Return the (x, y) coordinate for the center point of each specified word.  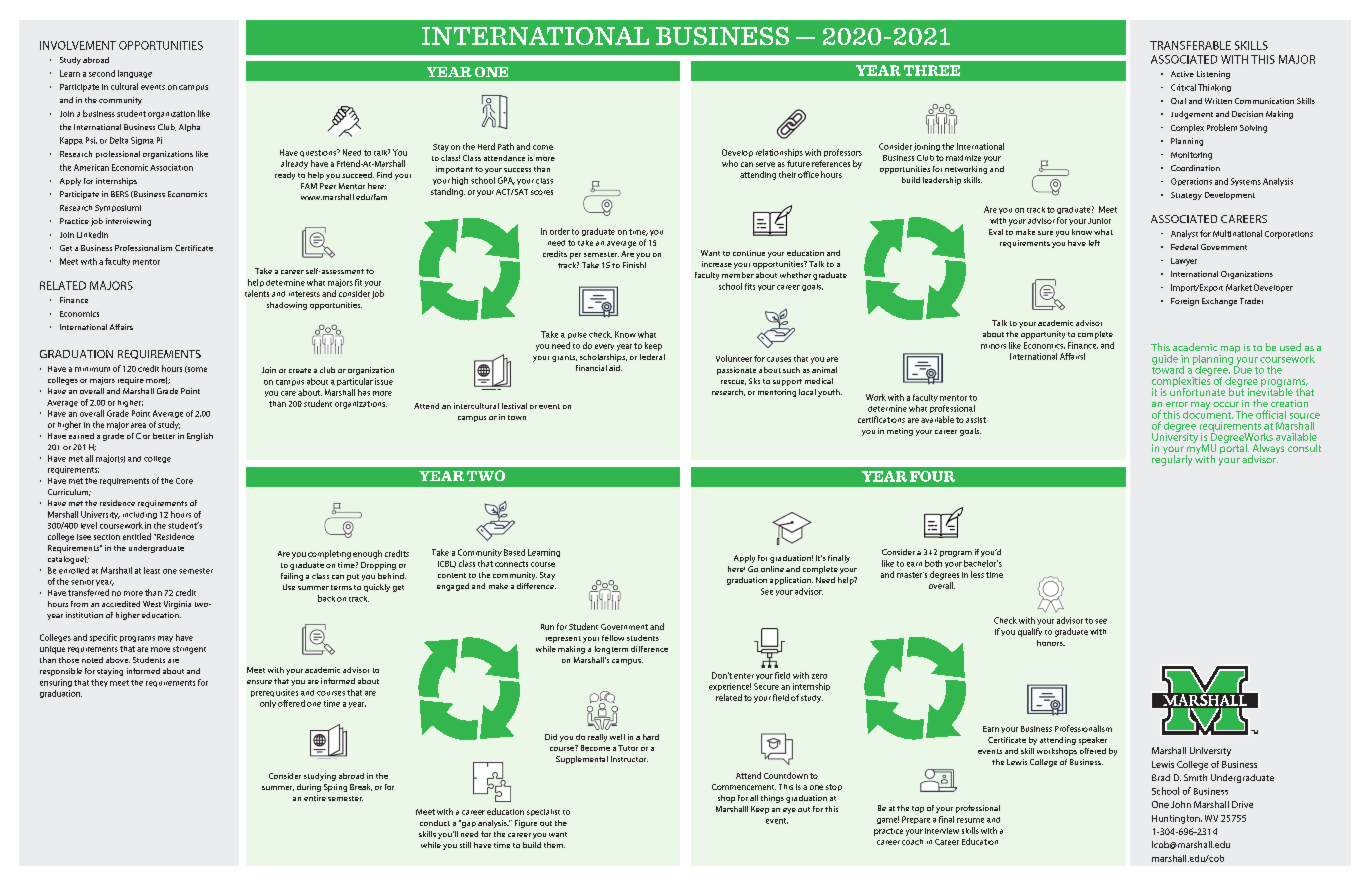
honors (1051, 643)
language (135, 74)
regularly (1172, 459)
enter (744, 676)
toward (1168, 368)
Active (1182, 74)
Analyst (1184, 234)
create (300, 370)
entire (315, 798)
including (140, 515)
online (772, 569)
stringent (189, 650)
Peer (328, 186)
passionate (736, 371)
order (560, 231)
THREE (932, 70)
